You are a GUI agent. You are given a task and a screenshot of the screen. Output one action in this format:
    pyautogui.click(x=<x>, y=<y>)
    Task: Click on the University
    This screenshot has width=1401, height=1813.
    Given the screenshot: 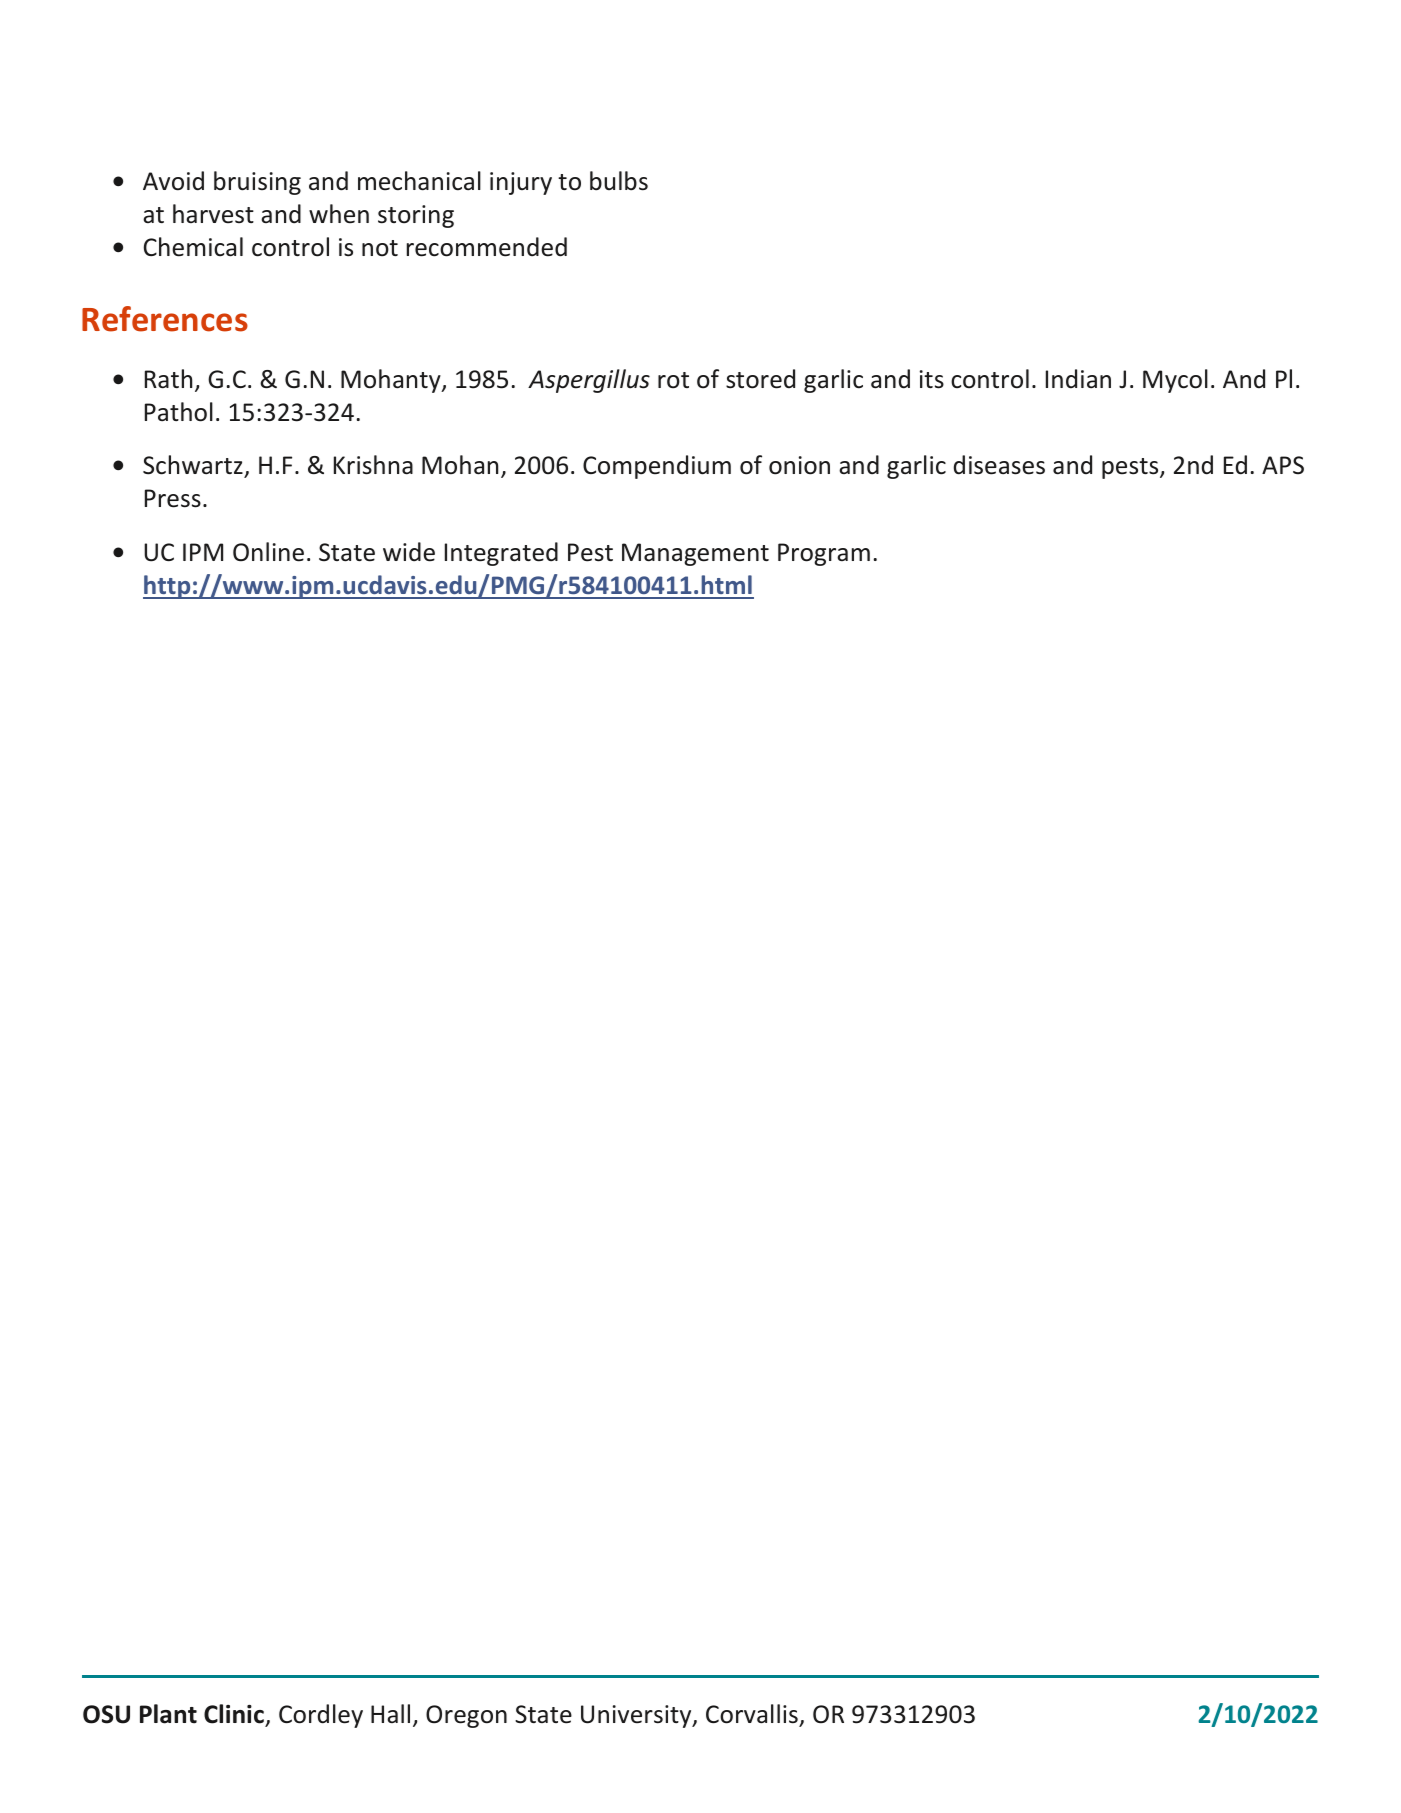 What is the action you would take?
    pyautogui.click(x=637, y=1716)
